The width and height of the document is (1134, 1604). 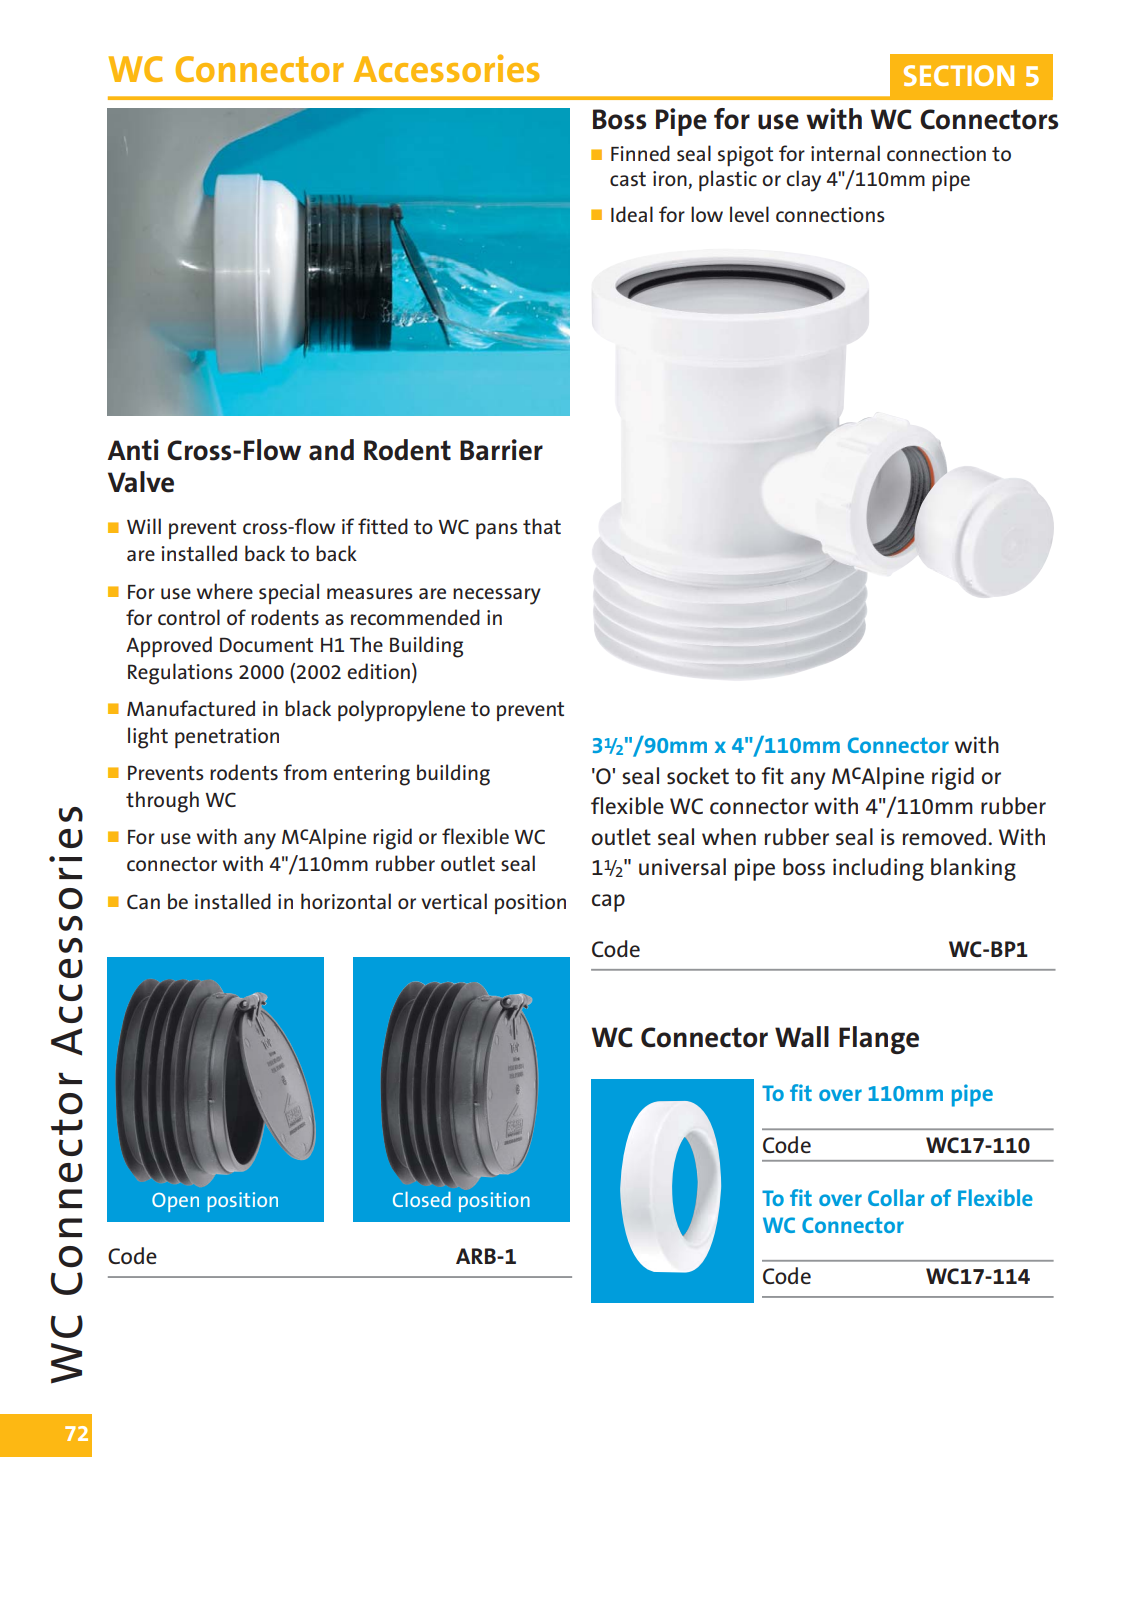 I want to click on Flange, so click(x=879, y=1040).
